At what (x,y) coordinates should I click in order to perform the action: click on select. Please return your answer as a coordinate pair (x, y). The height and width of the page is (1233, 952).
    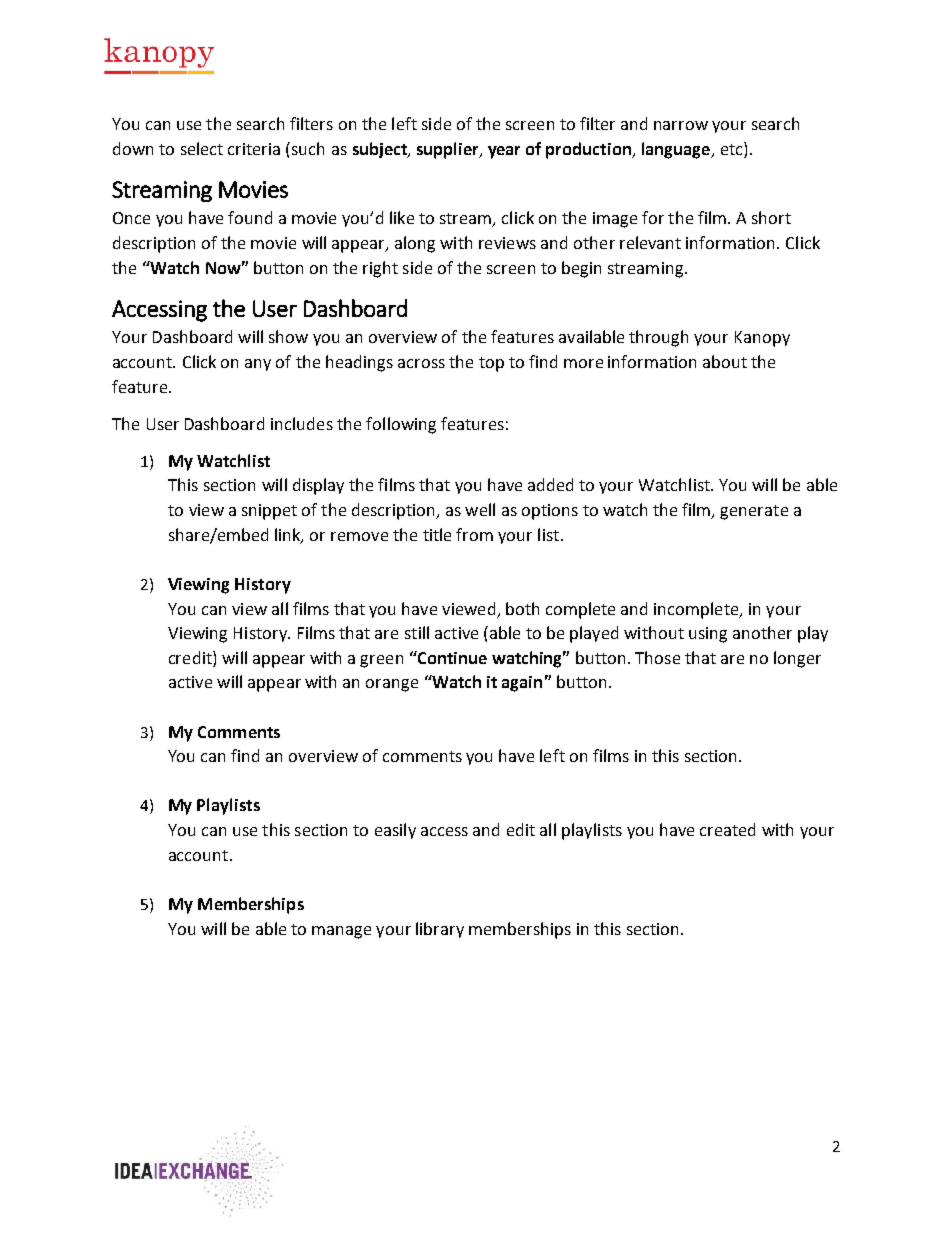
    Looking at the image, I should click on (202, 148).
